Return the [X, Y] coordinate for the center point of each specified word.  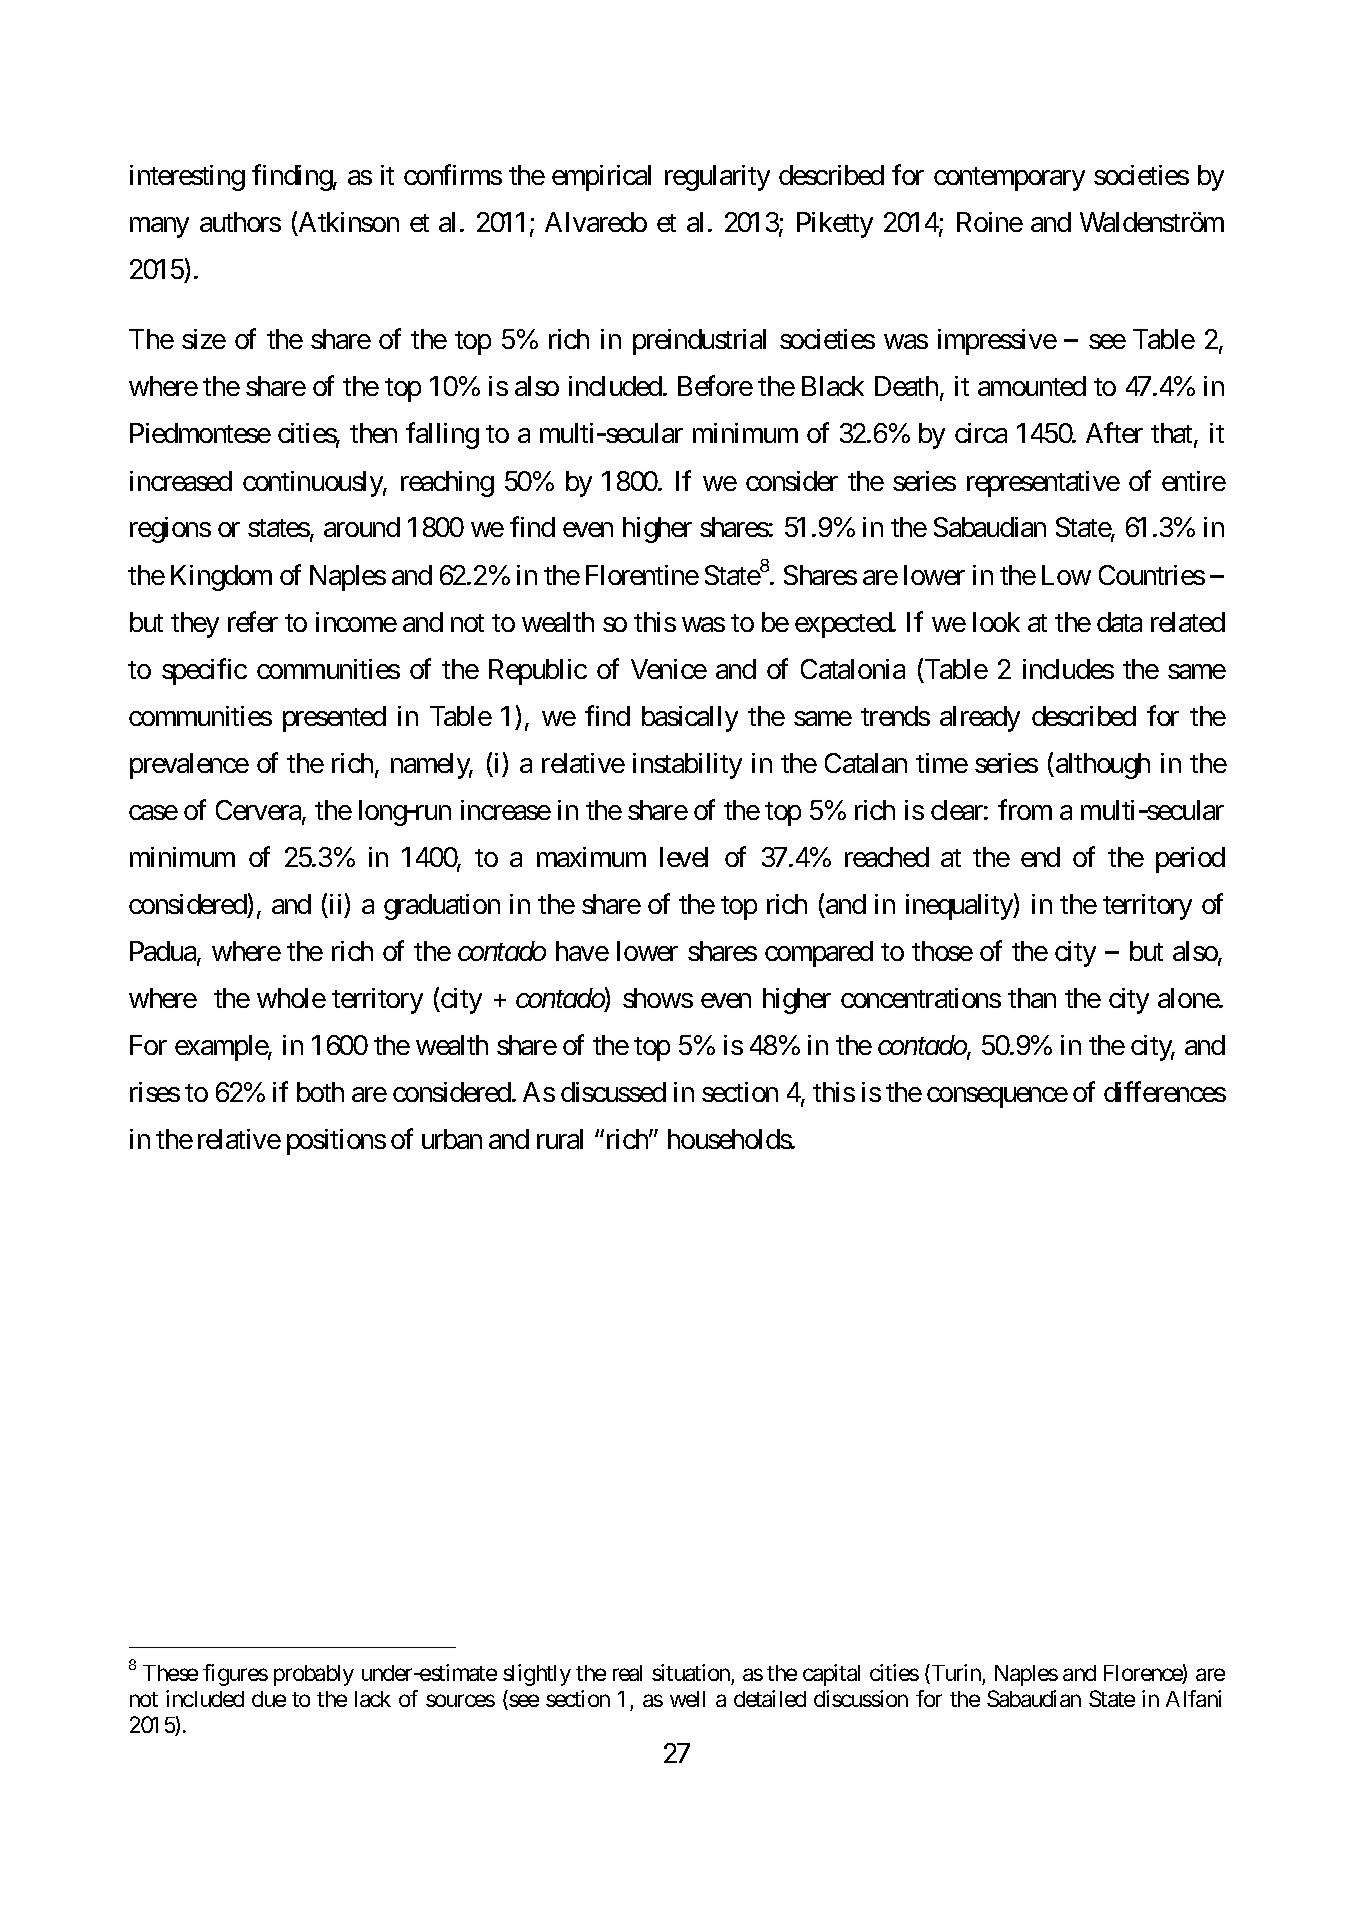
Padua [164, 952]
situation [691, 1672]
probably [314, 1675]
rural [560, 1139]
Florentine [642, 575]
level [684, 857]
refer [253, 621]
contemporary [1009, 179]
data [1119, 622]
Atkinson [348, 224]
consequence [997, 1098]
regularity [717, 178]
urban [452, 1139]
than [1032, 998]
